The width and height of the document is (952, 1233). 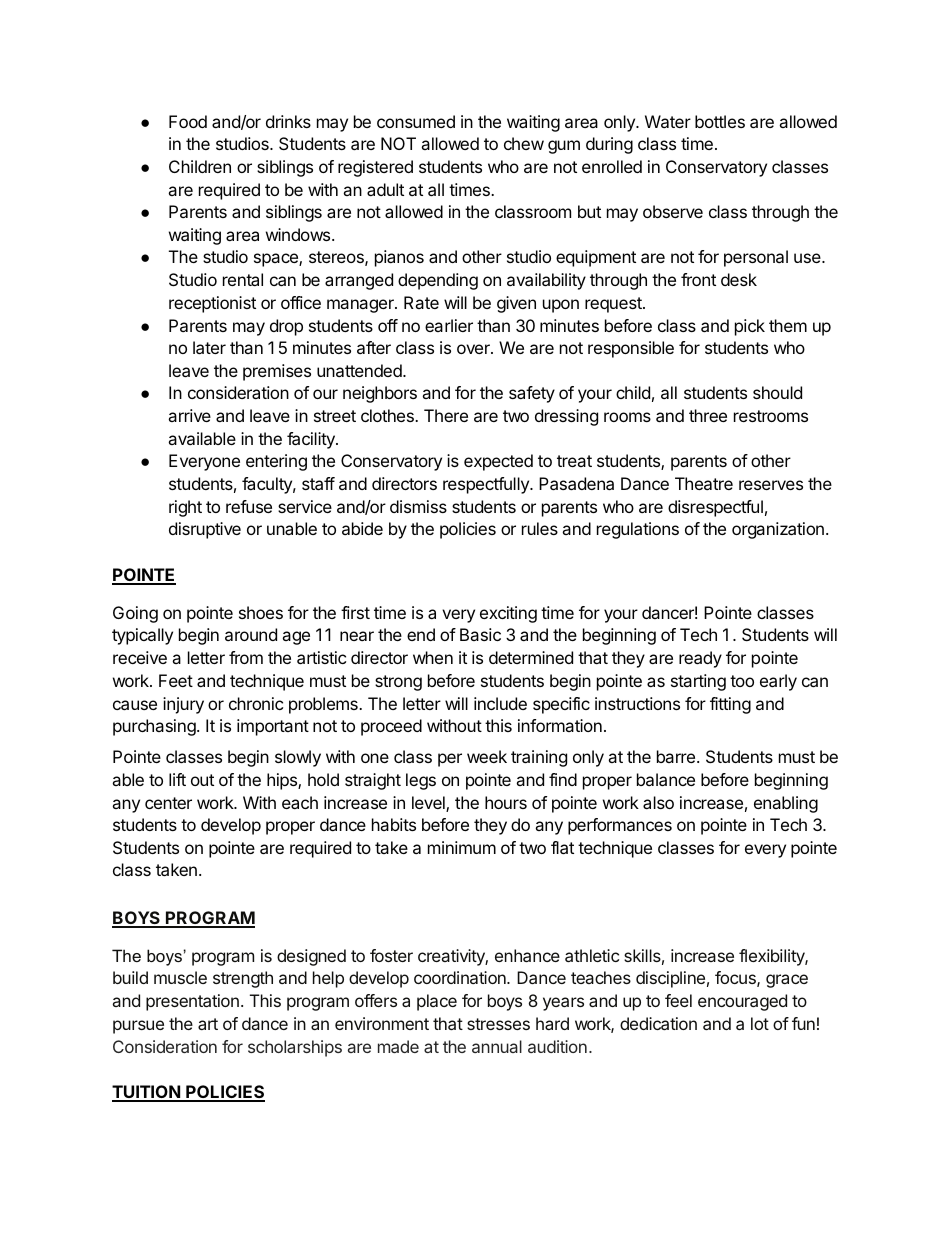 I want to click on annual, so click(x=497, y=1046).
